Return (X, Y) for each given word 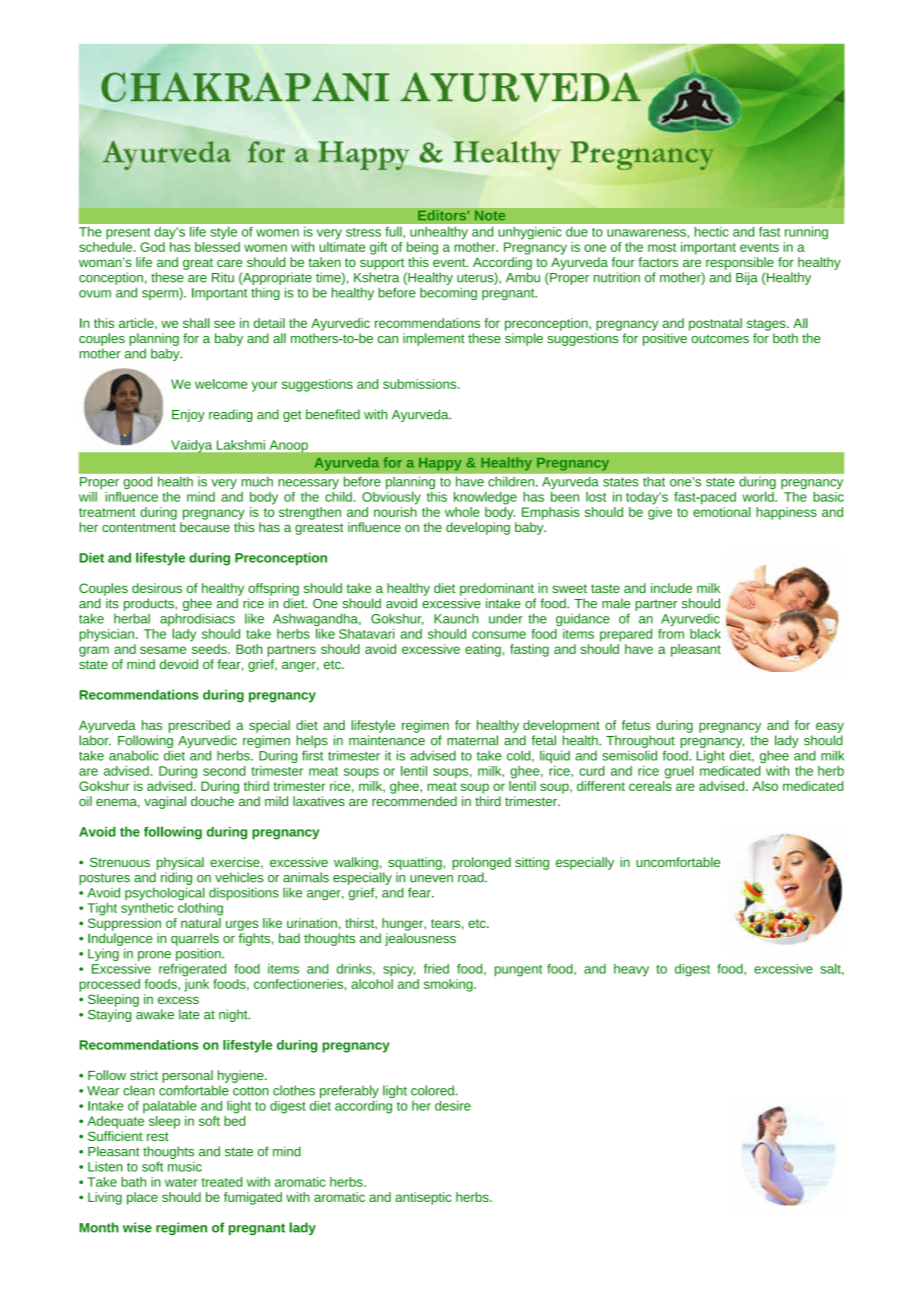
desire (453, 1106)
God (152, 247)
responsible (740, 263)
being (422, 248)
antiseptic (423, 1198)
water (181, 1182)
